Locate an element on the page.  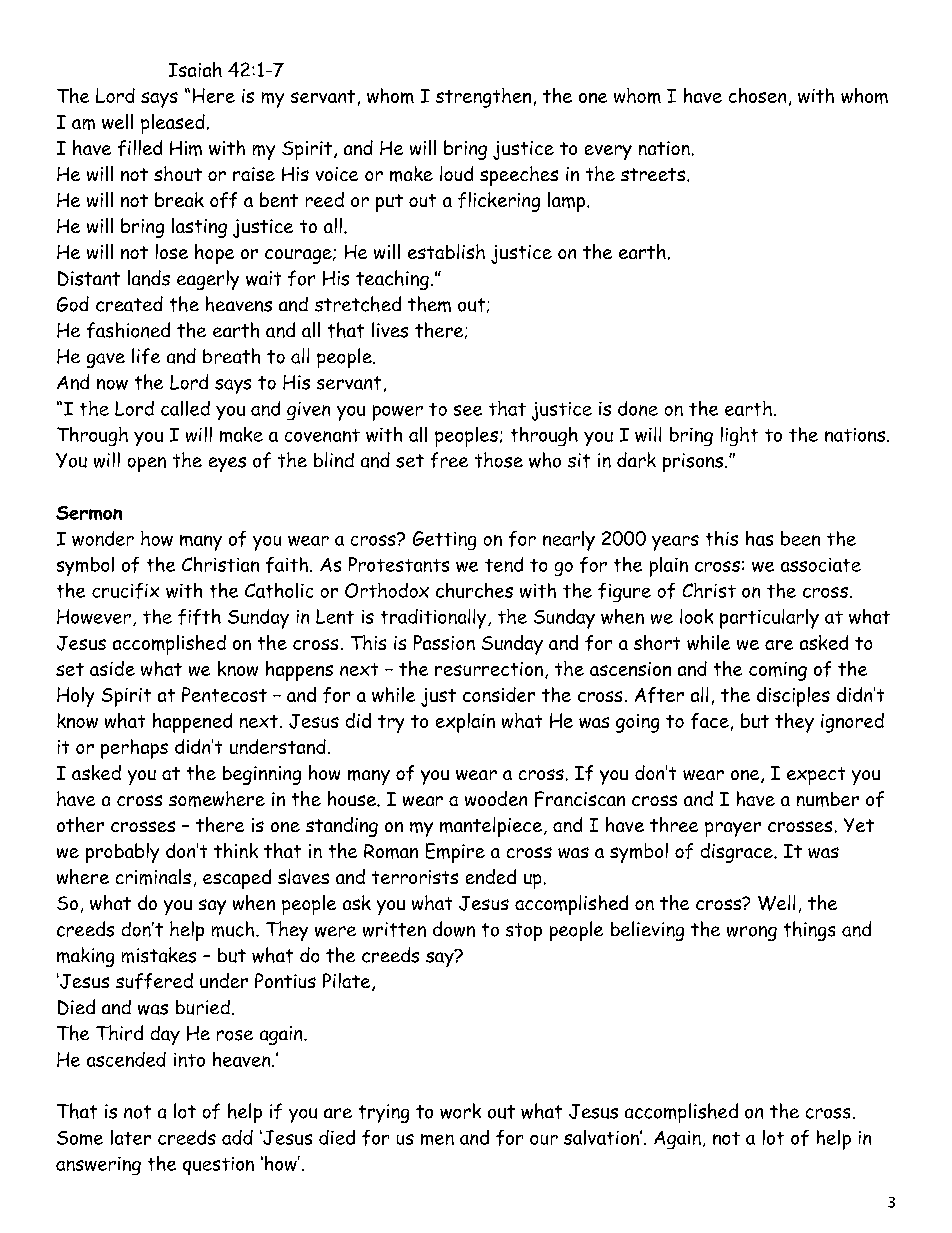
open is located at coordinates (147, 464).
